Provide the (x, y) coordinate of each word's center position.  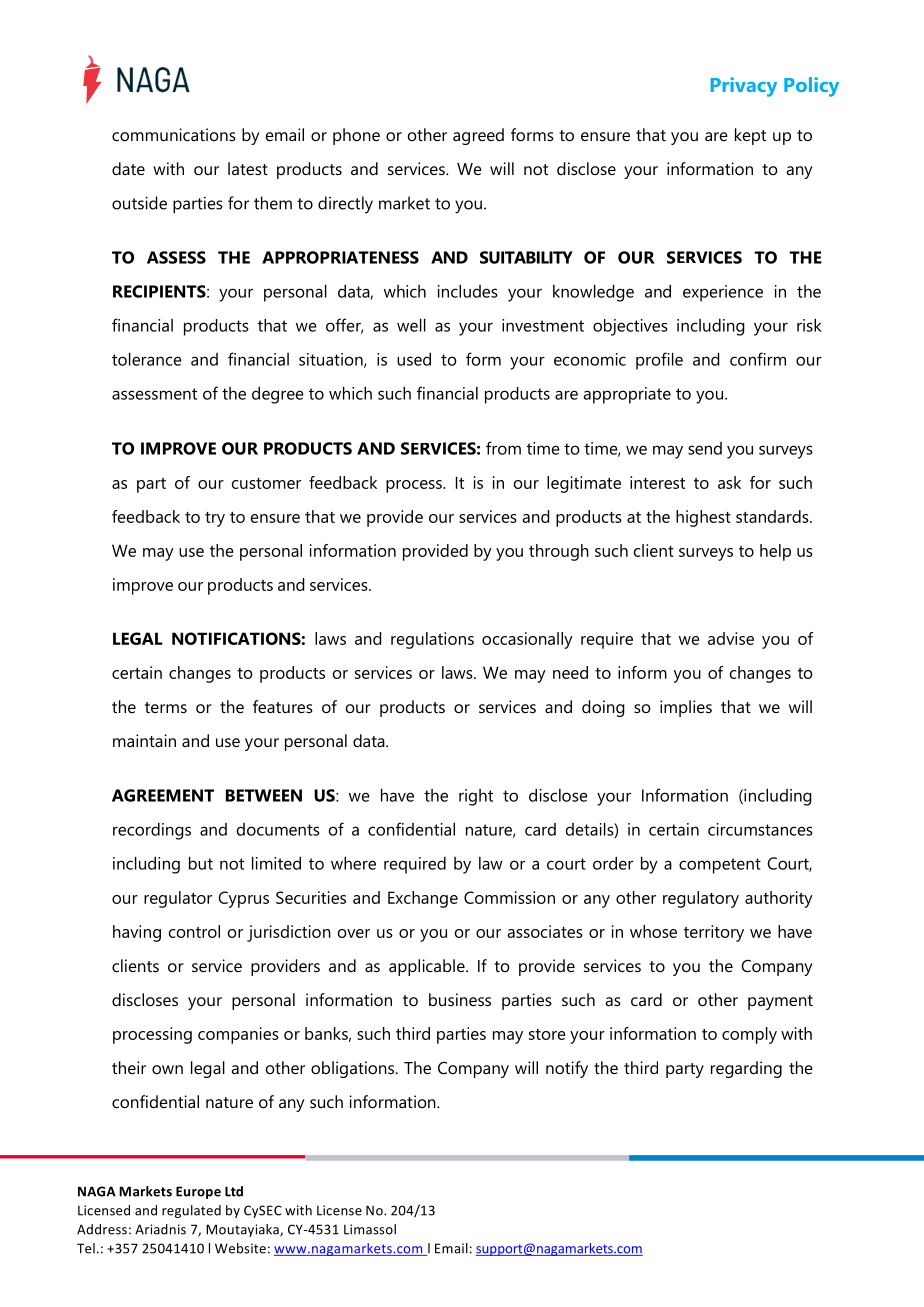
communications (174, 134)
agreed (478, 136)
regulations (432, 640)
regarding (746, 1069)
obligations (354, 1069)
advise (731, 638)
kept (750, 136)
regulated (191, 1211)
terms (166, 707)
